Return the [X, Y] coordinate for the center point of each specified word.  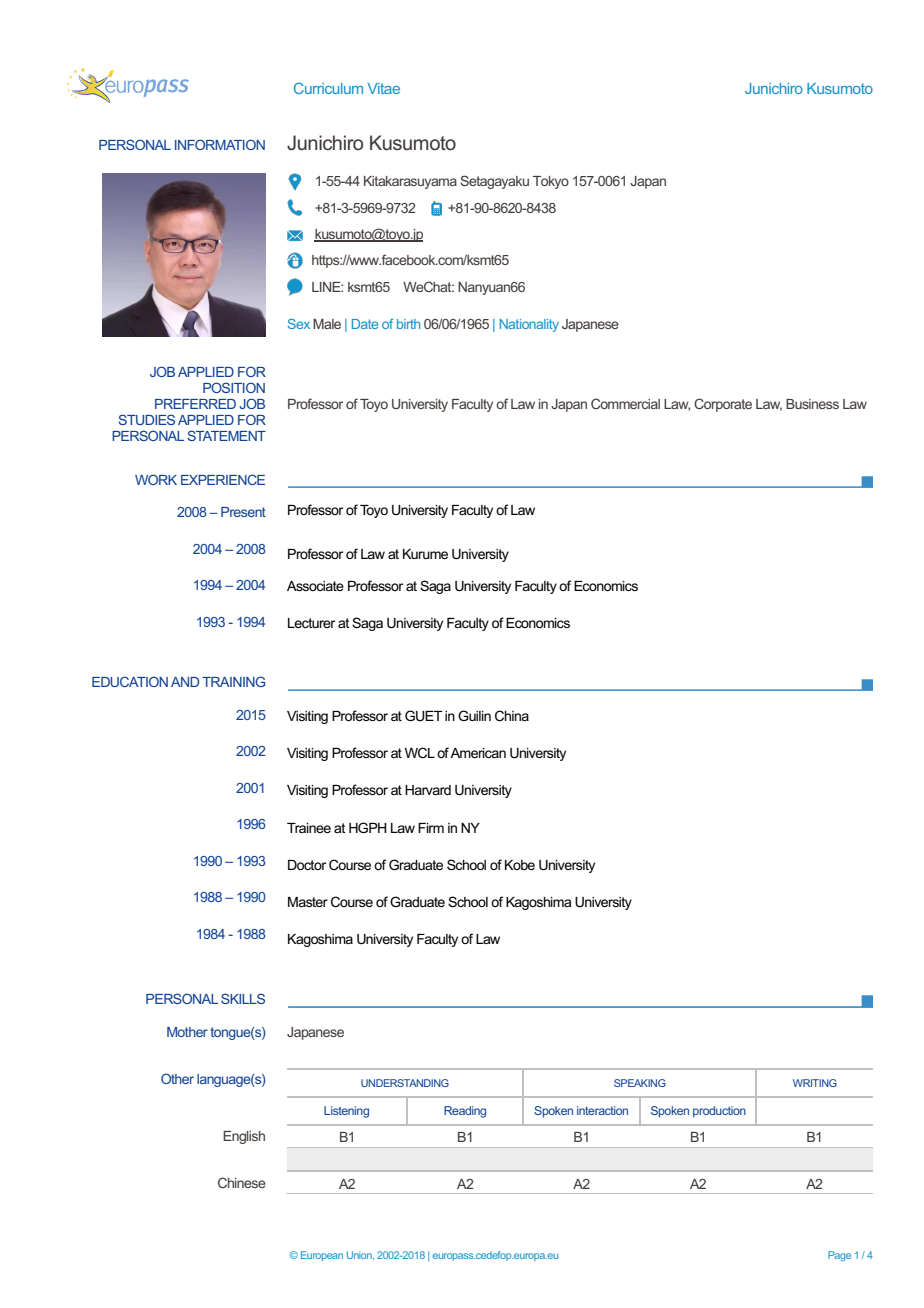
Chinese [242, 1182]
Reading [465, 1112]
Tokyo [551, 182]
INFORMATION [220, 144]
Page [839, 1256]
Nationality [529, 325]
